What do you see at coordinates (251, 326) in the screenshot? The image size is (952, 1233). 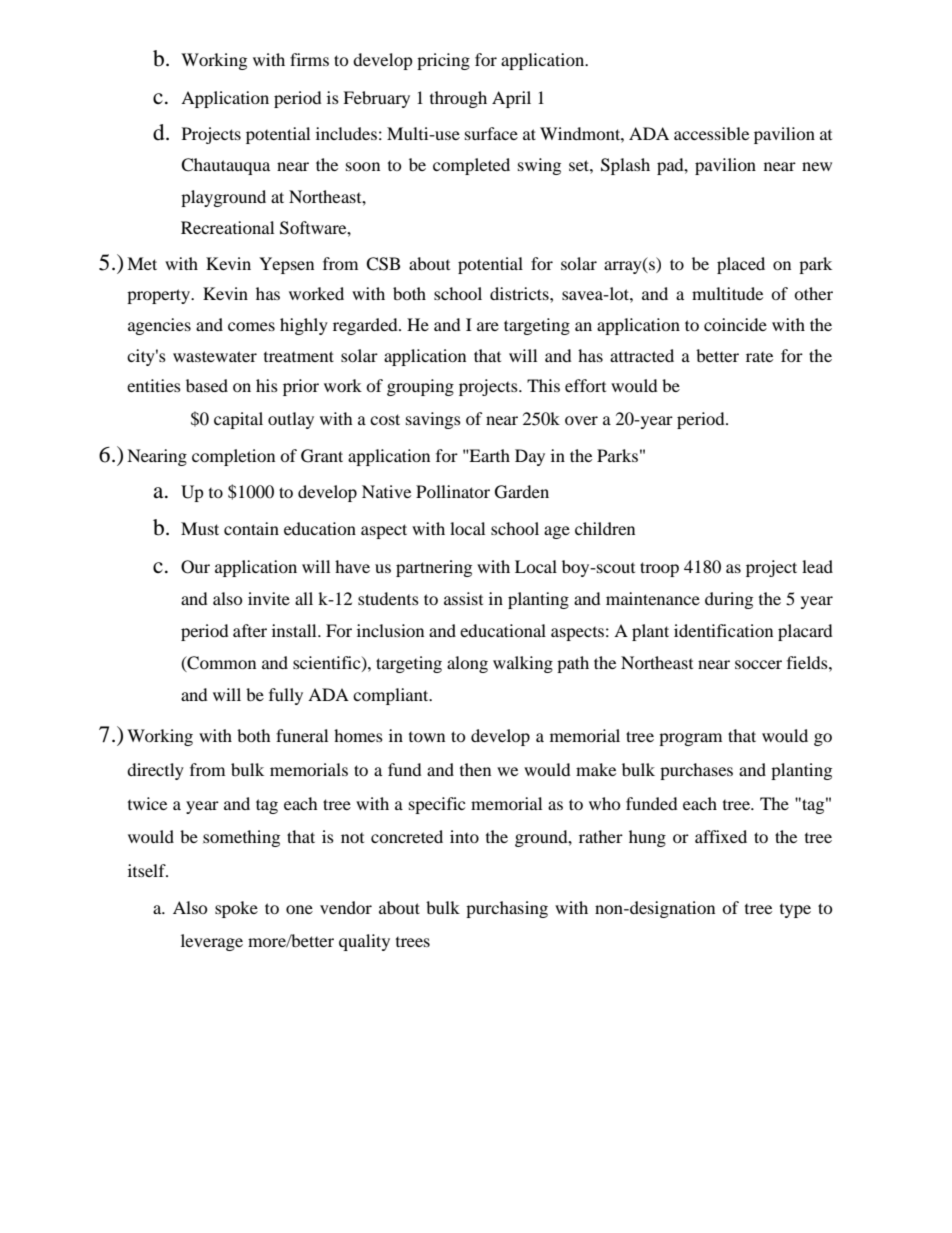 I see `comes` at bounding box center [251, 326].
